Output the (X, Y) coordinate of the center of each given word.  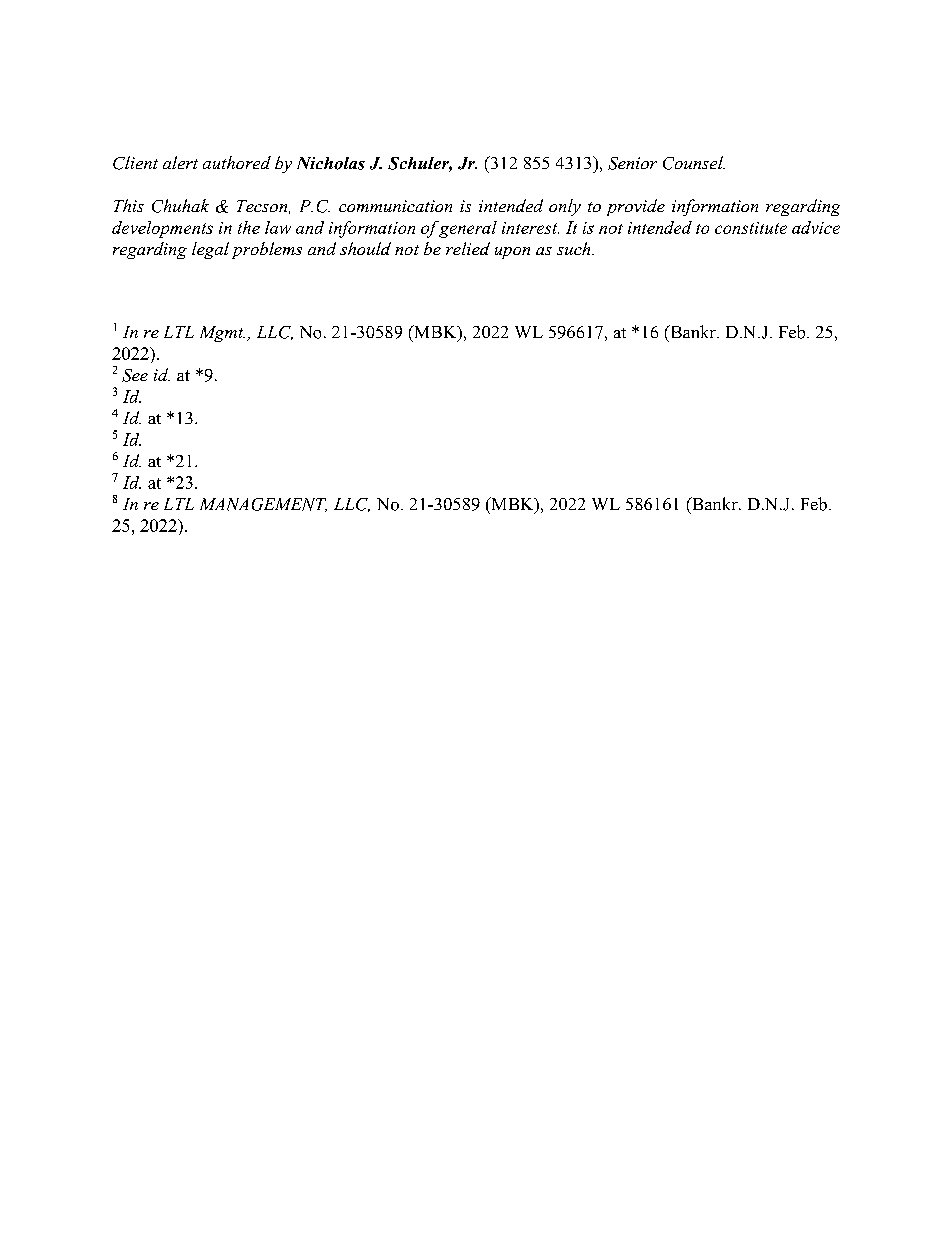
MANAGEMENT (263, 505)
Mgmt (222, 334)
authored (237, 162)
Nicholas (331, 163)
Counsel (694, 163)
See (135, 375)
